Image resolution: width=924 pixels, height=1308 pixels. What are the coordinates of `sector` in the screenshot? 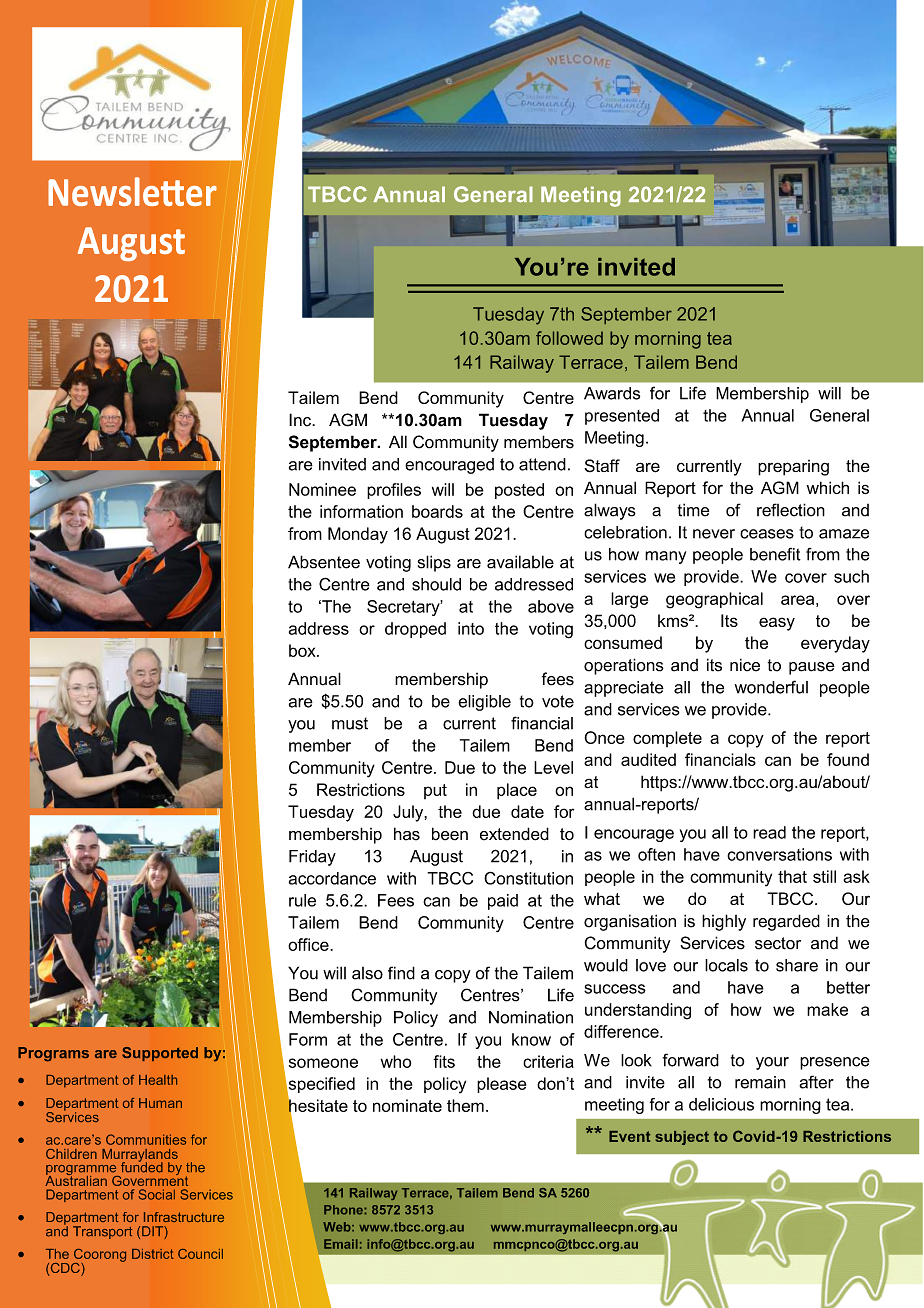 It's located at (778, 943).
